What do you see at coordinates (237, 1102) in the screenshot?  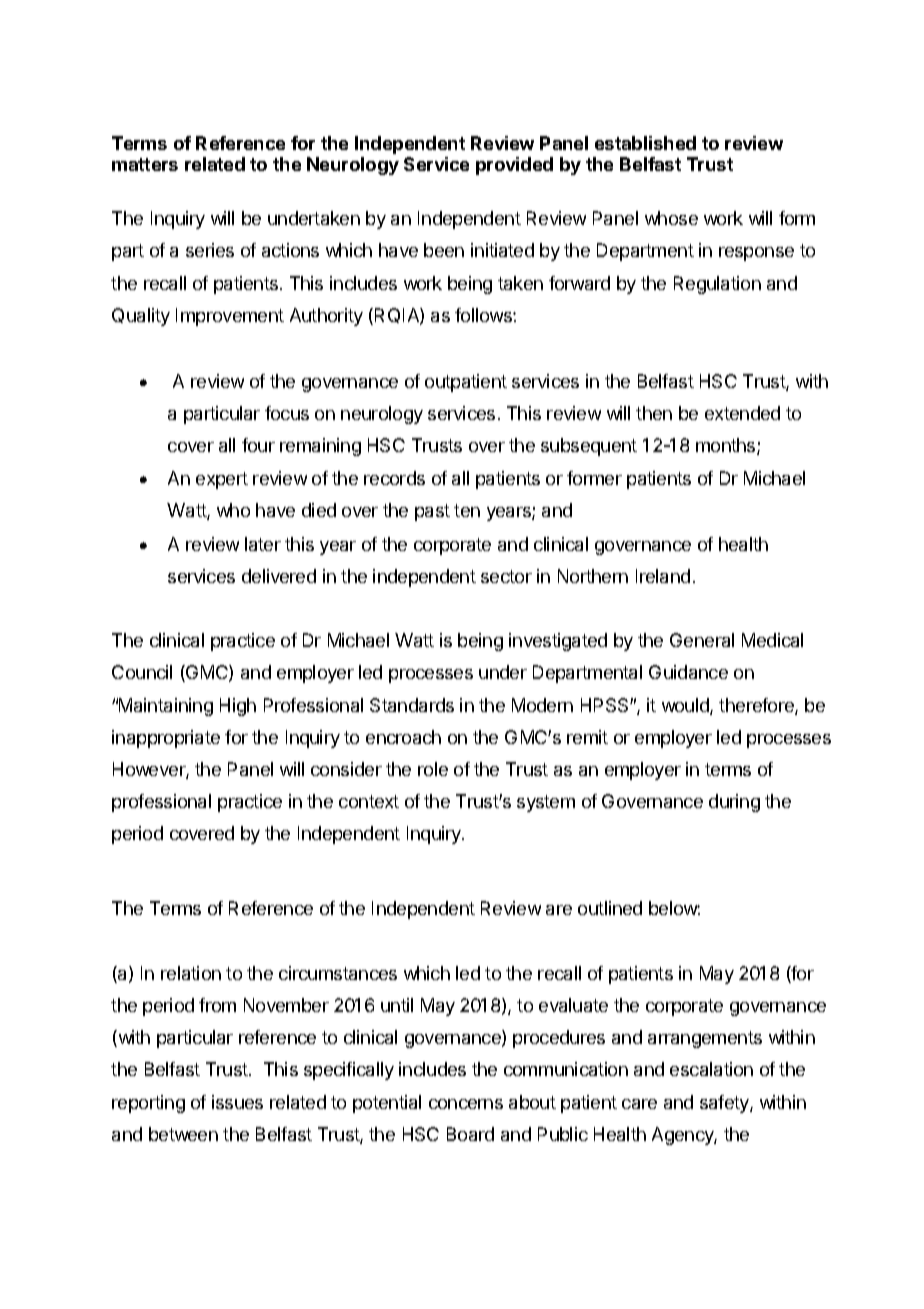 I see `issues` at bounding box center [237, 1102].
